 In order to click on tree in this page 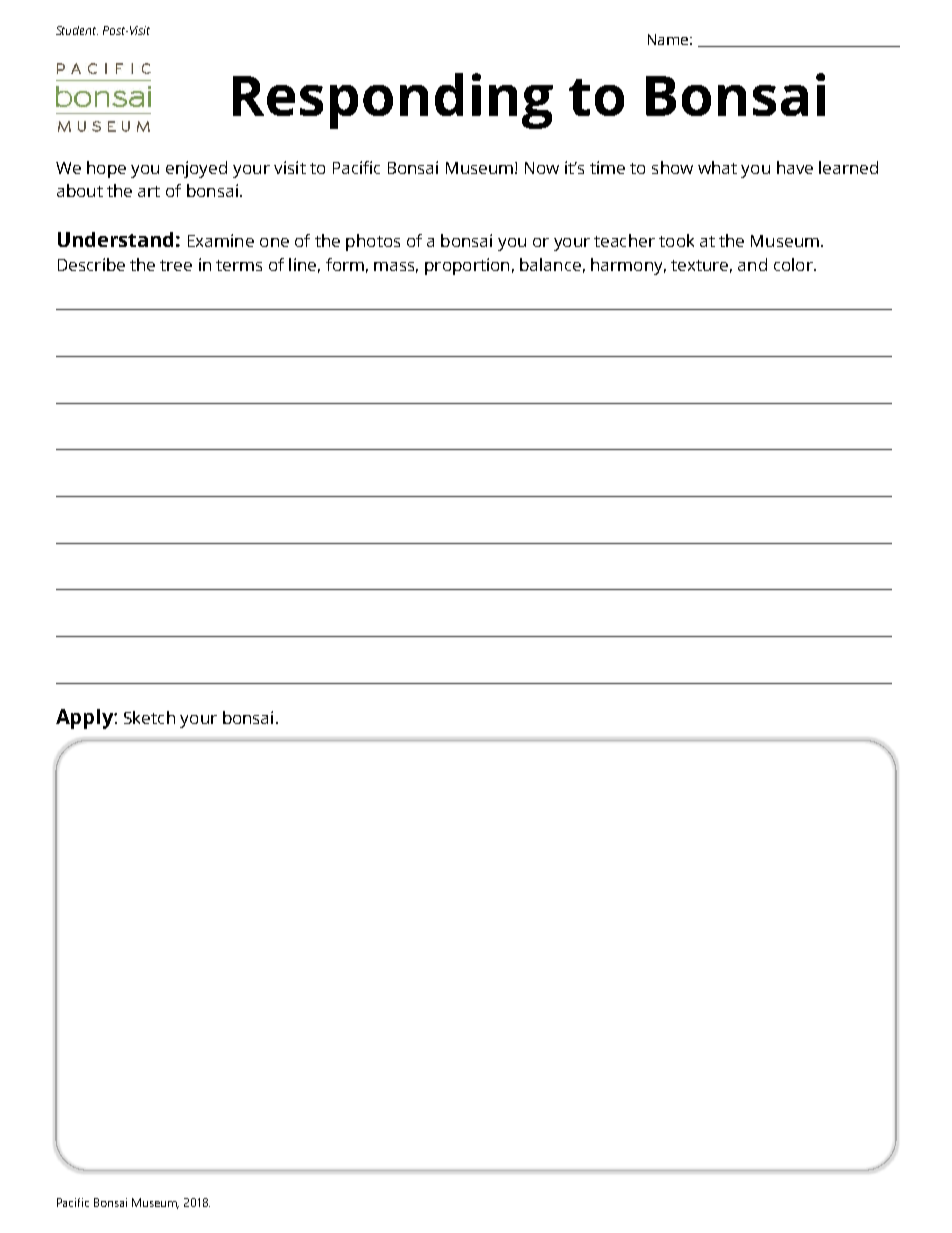, I will do `click(176, 265)`.
